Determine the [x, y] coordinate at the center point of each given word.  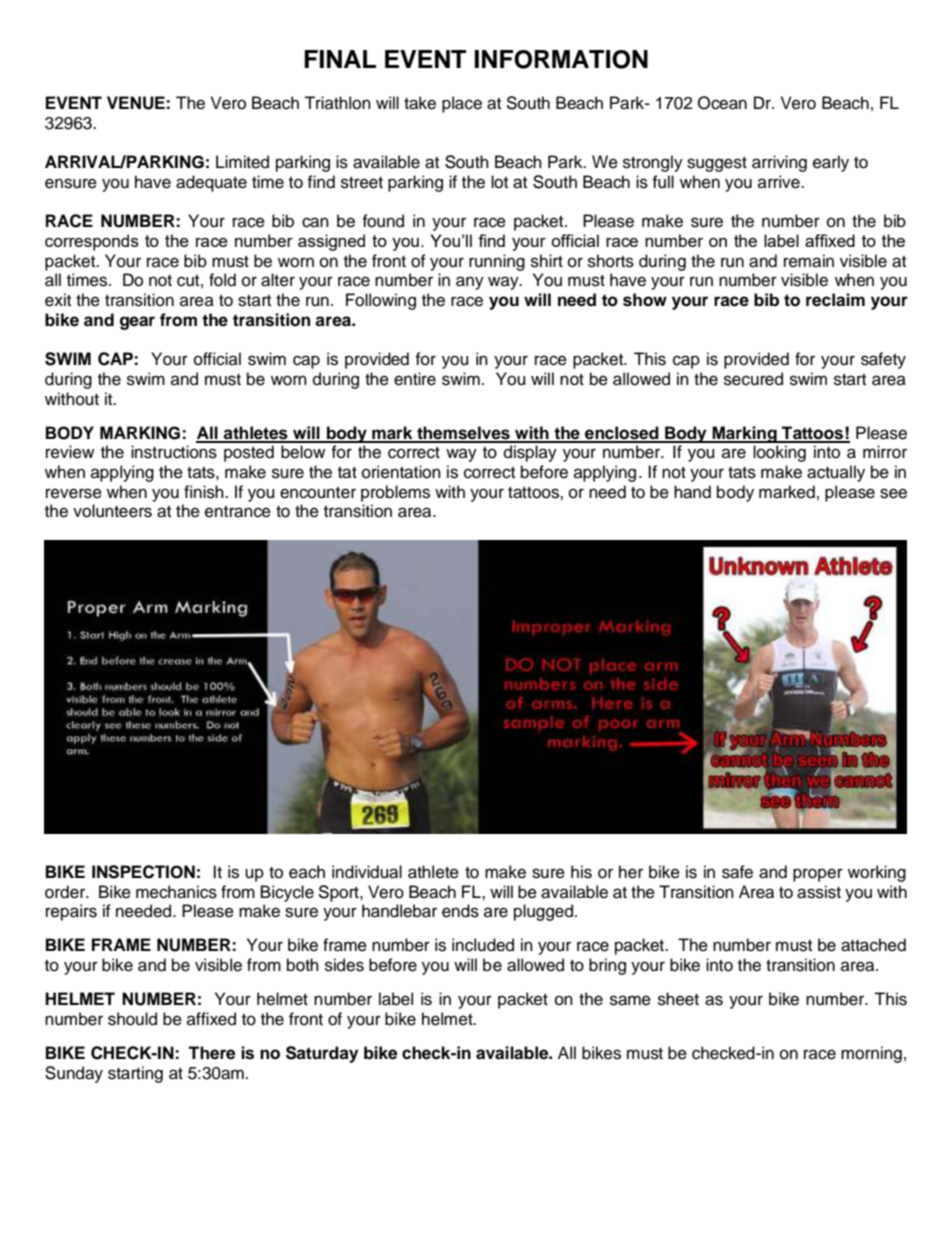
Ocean [722, 103]
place [462, 104]
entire [415, 379]
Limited [242, 162]
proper [818, 875]
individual [367, 872]
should [132, 1019]
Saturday [322, 1054]
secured [753, 379]
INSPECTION [143, 872]
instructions [174, 452]
